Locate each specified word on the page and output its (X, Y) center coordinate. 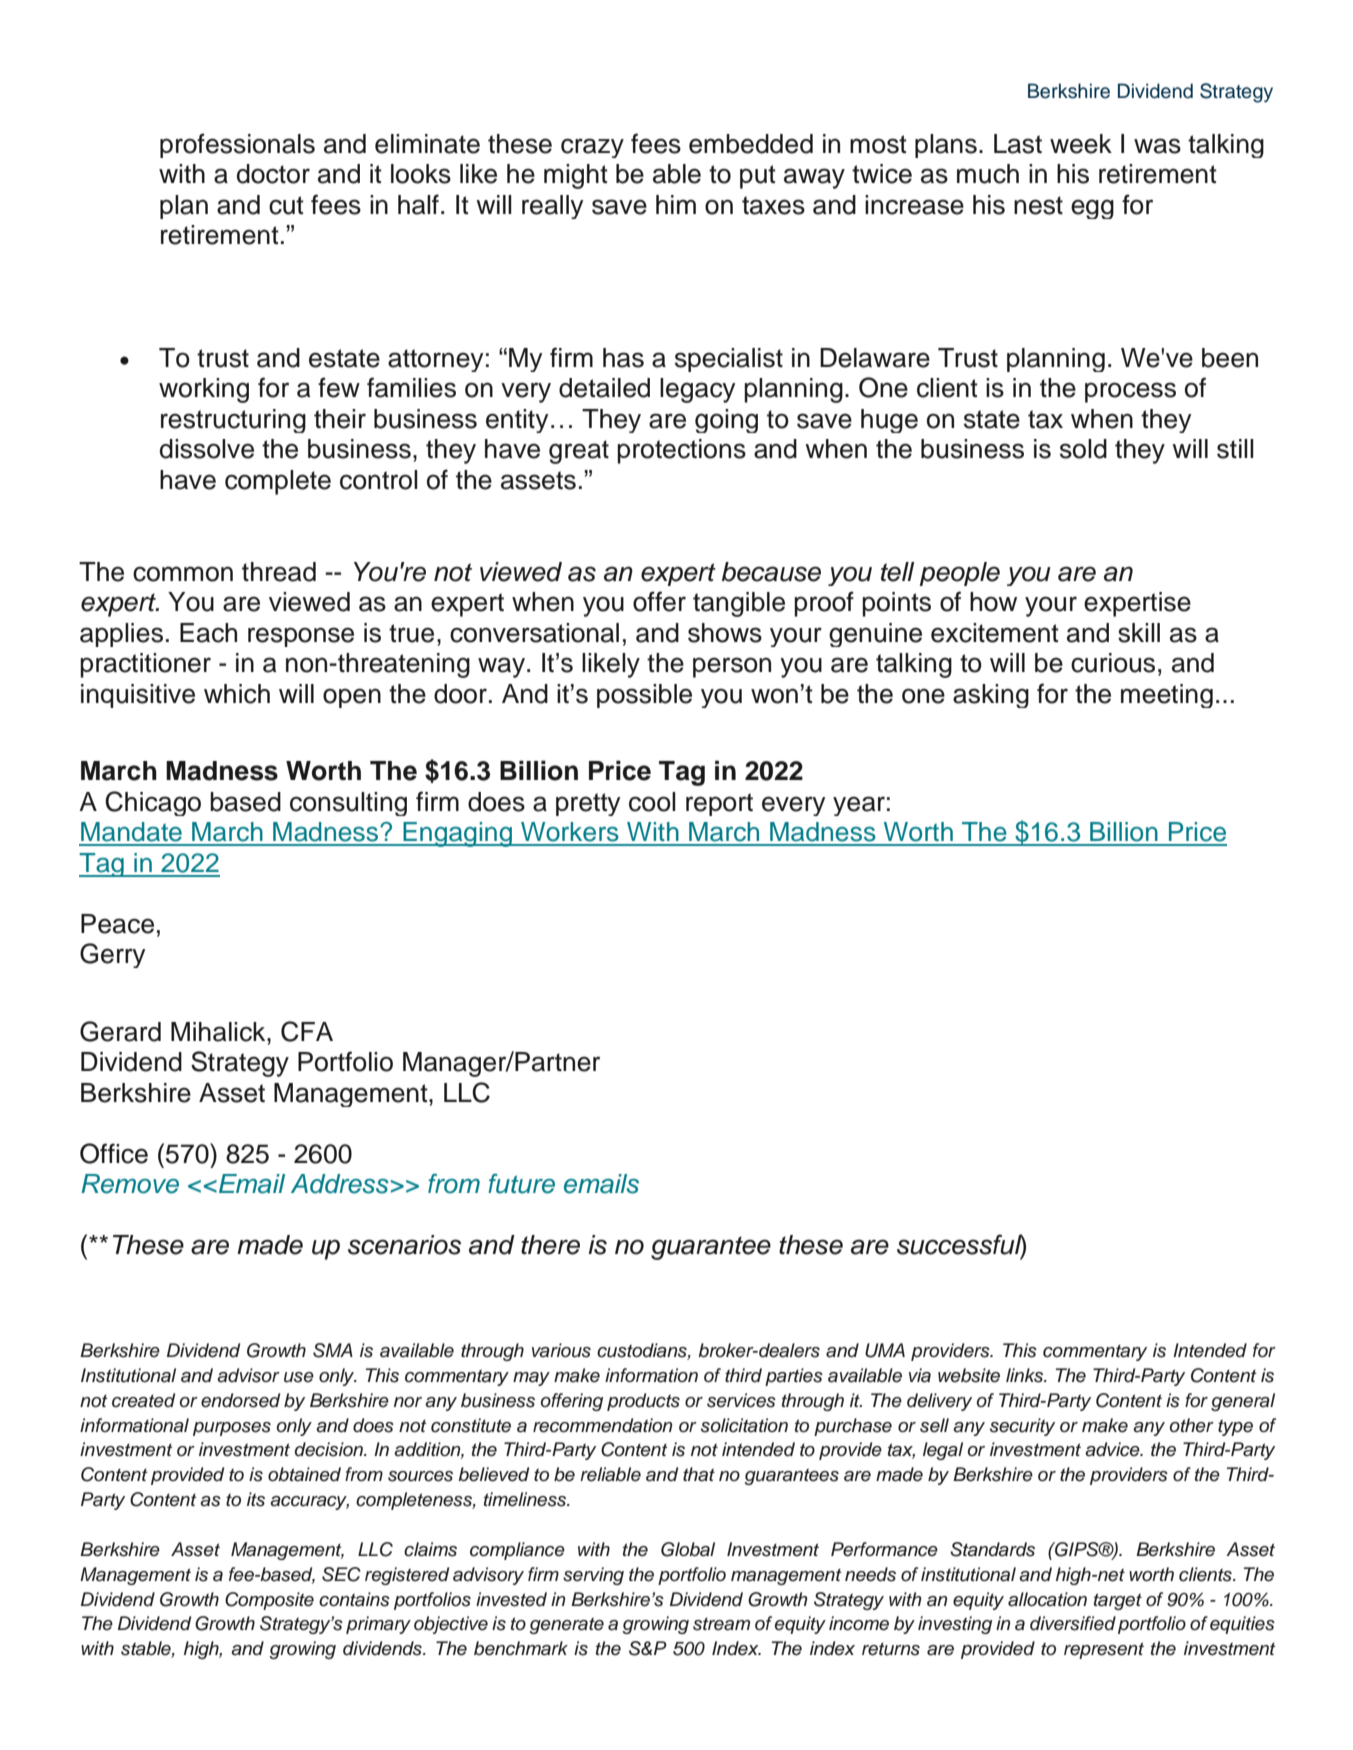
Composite (269, 1601)
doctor (273, 174)
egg (1092, 209)
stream (721, 1624)
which (237, 694)
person (732, 667)
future (521, 1184)
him (676, 204)
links (1026, 1375)
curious (1113, 663)
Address (340, 1184)
